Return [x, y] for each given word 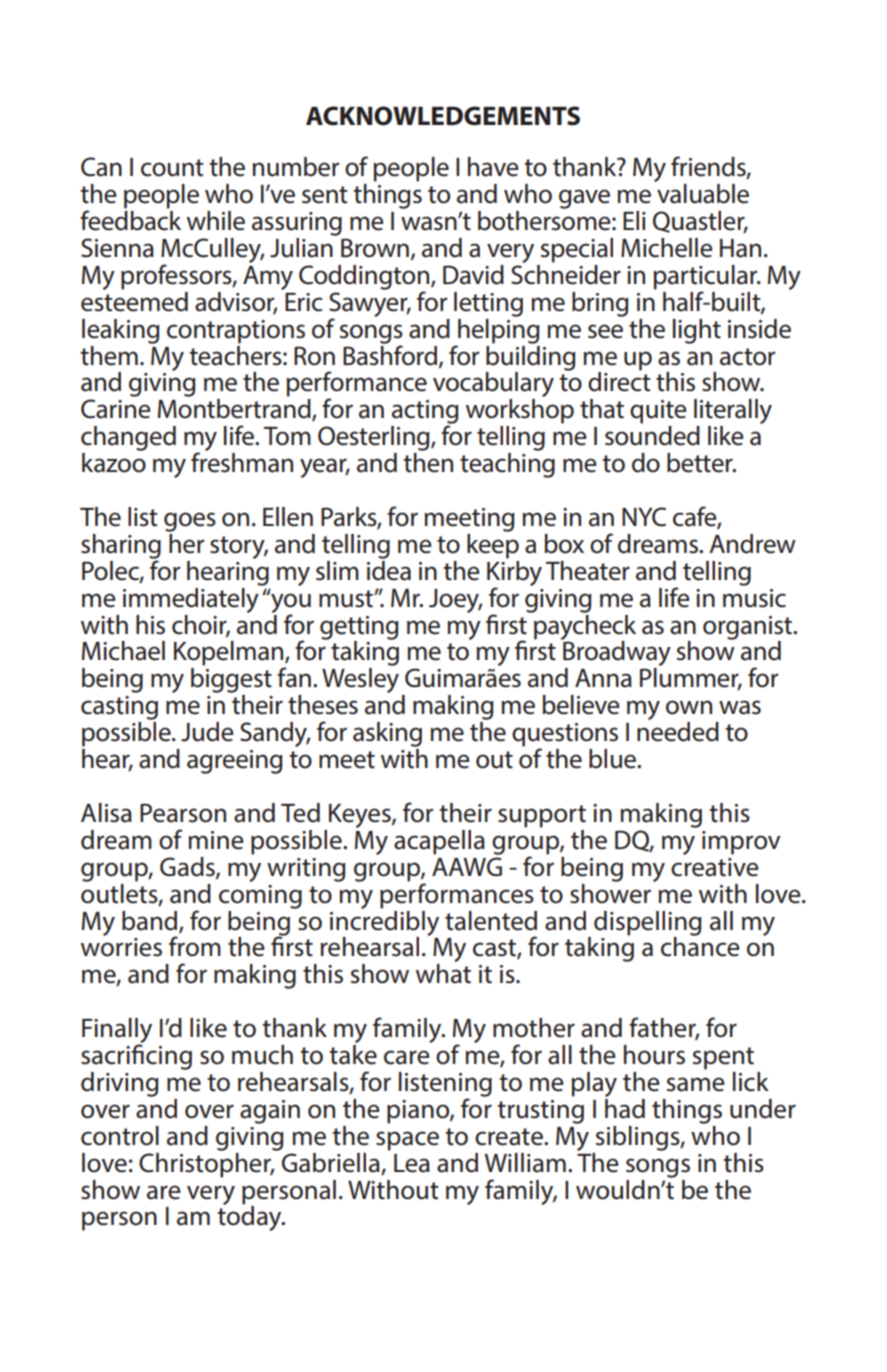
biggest [231, 680]
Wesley [360, 680]
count [172, 168]
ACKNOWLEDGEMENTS [443, 116]
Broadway [616, 654]
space [407, 1141]
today [250, 1217]
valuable [703, 194]
